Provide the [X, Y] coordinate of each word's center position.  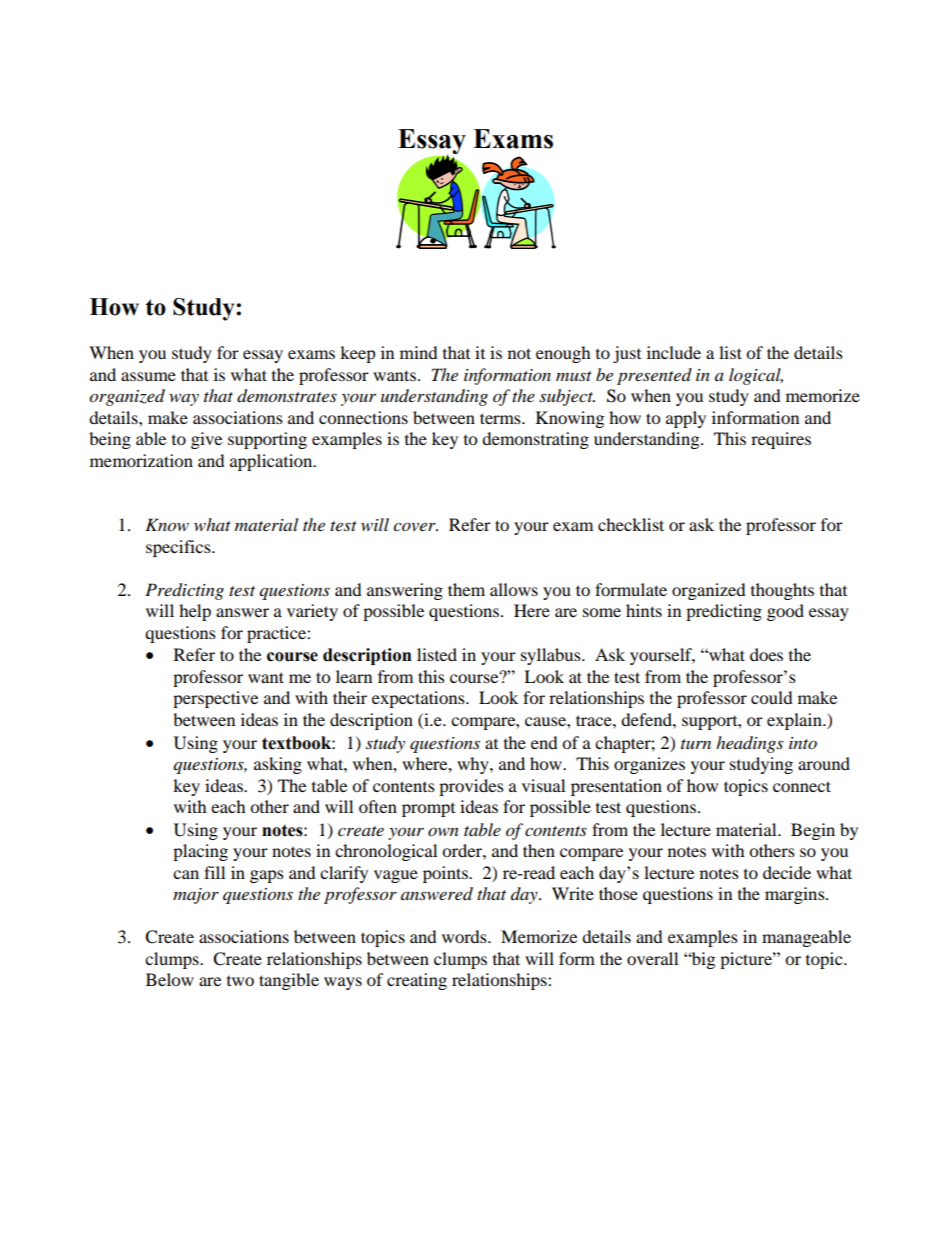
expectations [419, 699]
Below [170, 979]
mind [419, 352]
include [674, 352]
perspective [215, 699]
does [766, 654]
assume [148, 376]
